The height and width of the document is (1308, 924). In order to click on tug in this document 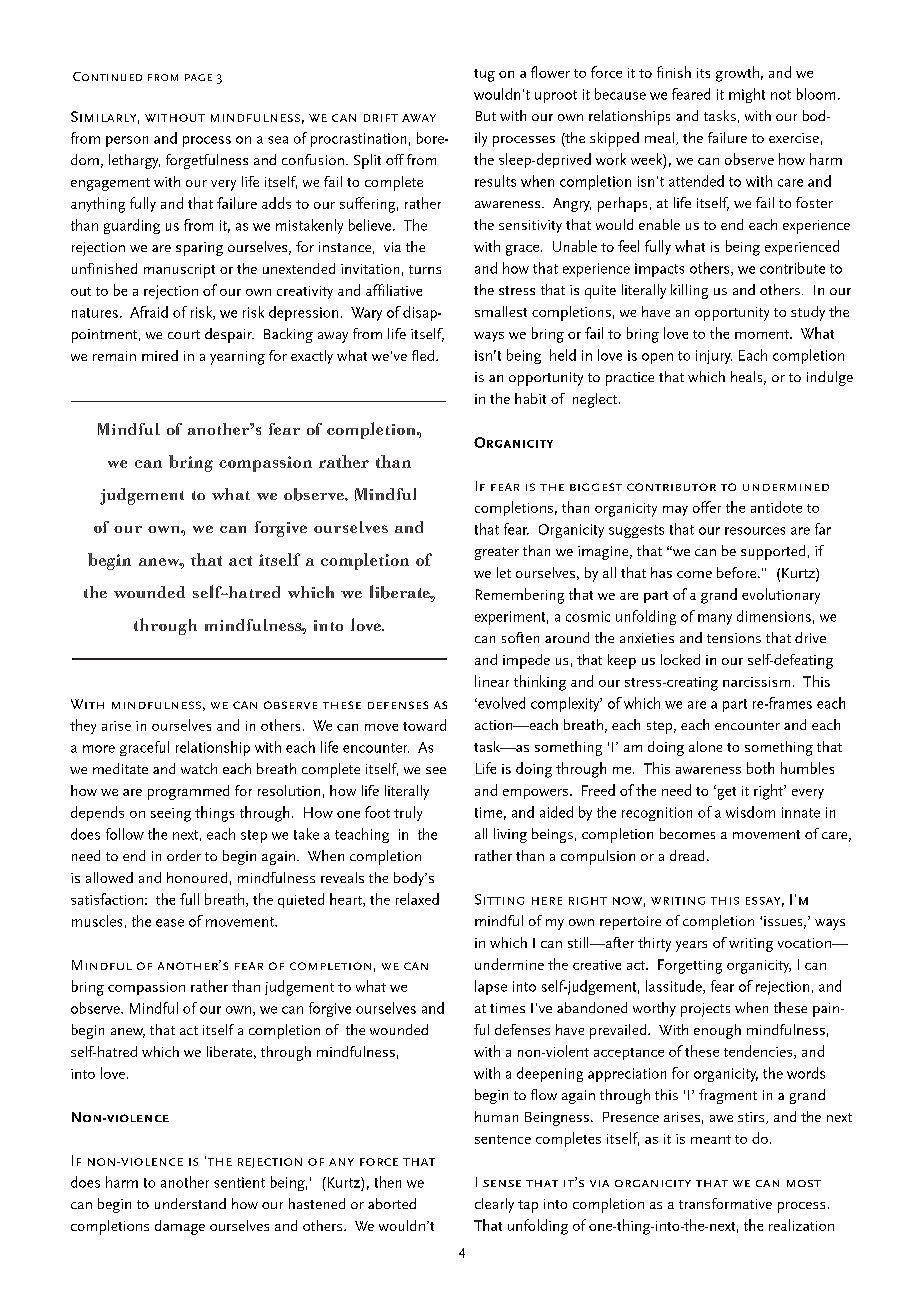, I will do `click(484, 75)`.
